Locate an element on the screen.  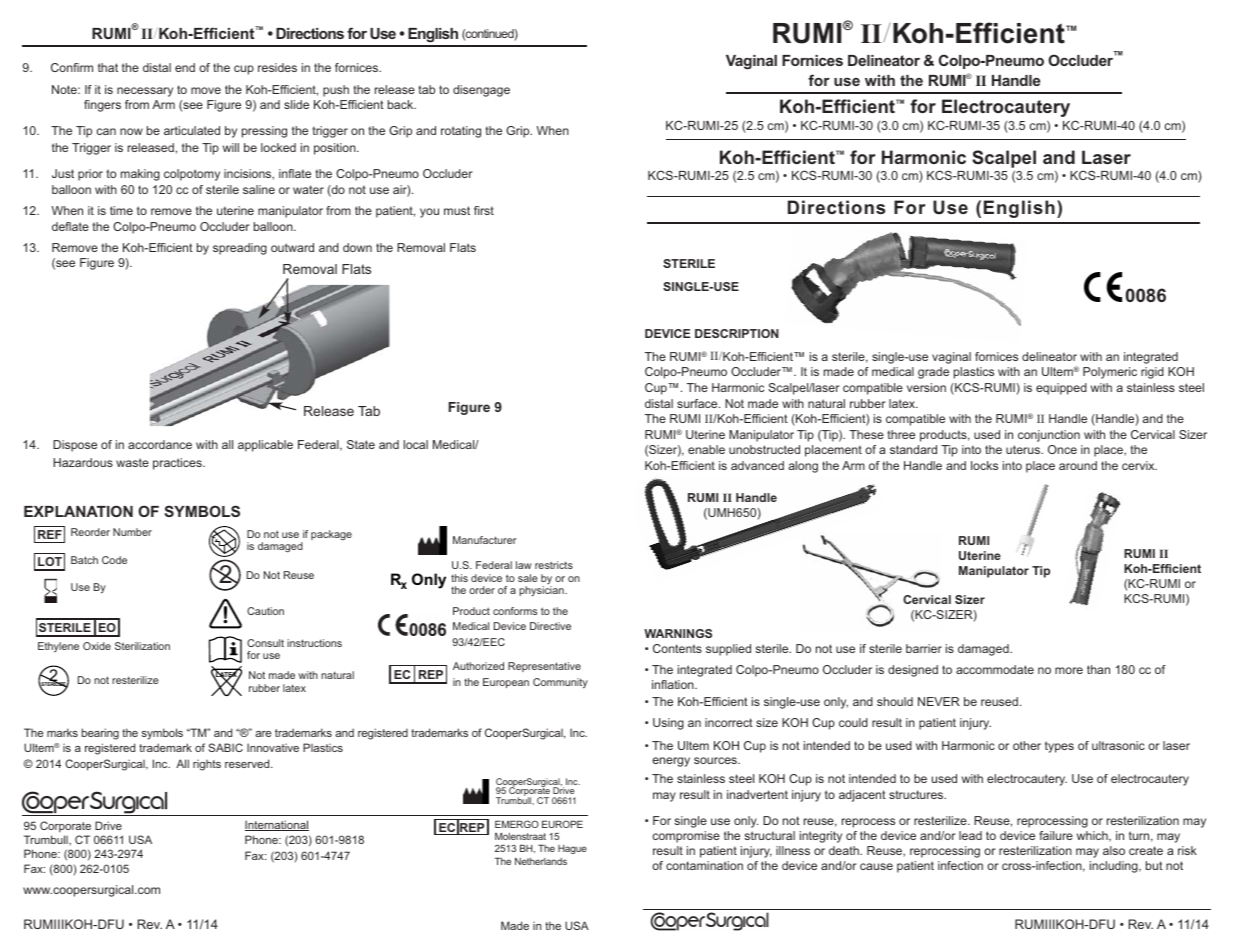
rotating is located at coordinates (461, 132).
